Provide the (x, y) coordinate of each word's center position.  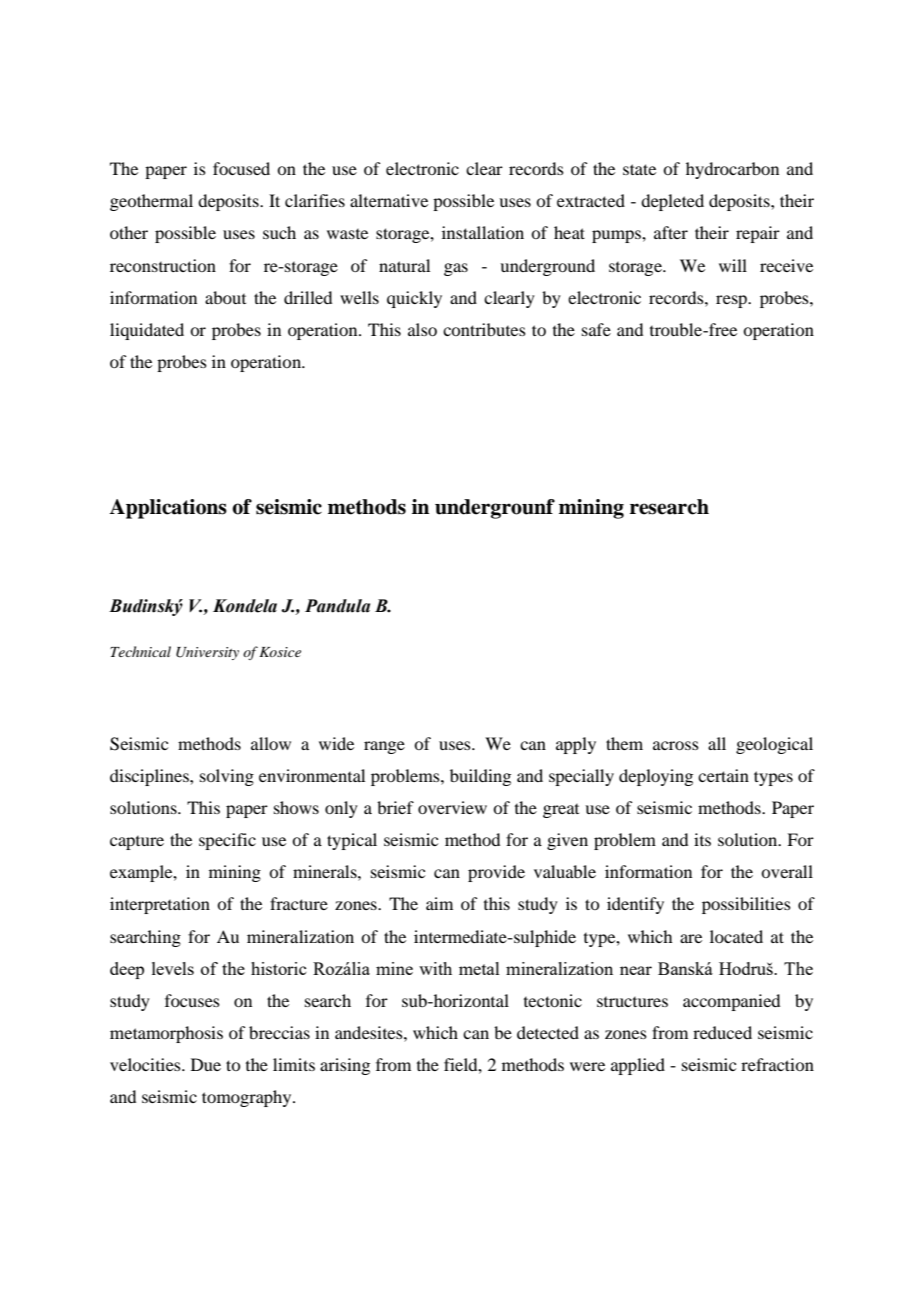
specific (227, 841)
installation (483, 232)
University (207, 653)
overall (787, 871)
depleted (672, 202)
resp (732, 301)
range (384, 747)
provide (496, 873)
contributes (484, 329)
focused (241, 168)
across (676, 745)
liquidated (147, 331)
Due (206, 1064)
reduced (722, 1032)
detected (548, 1032)
